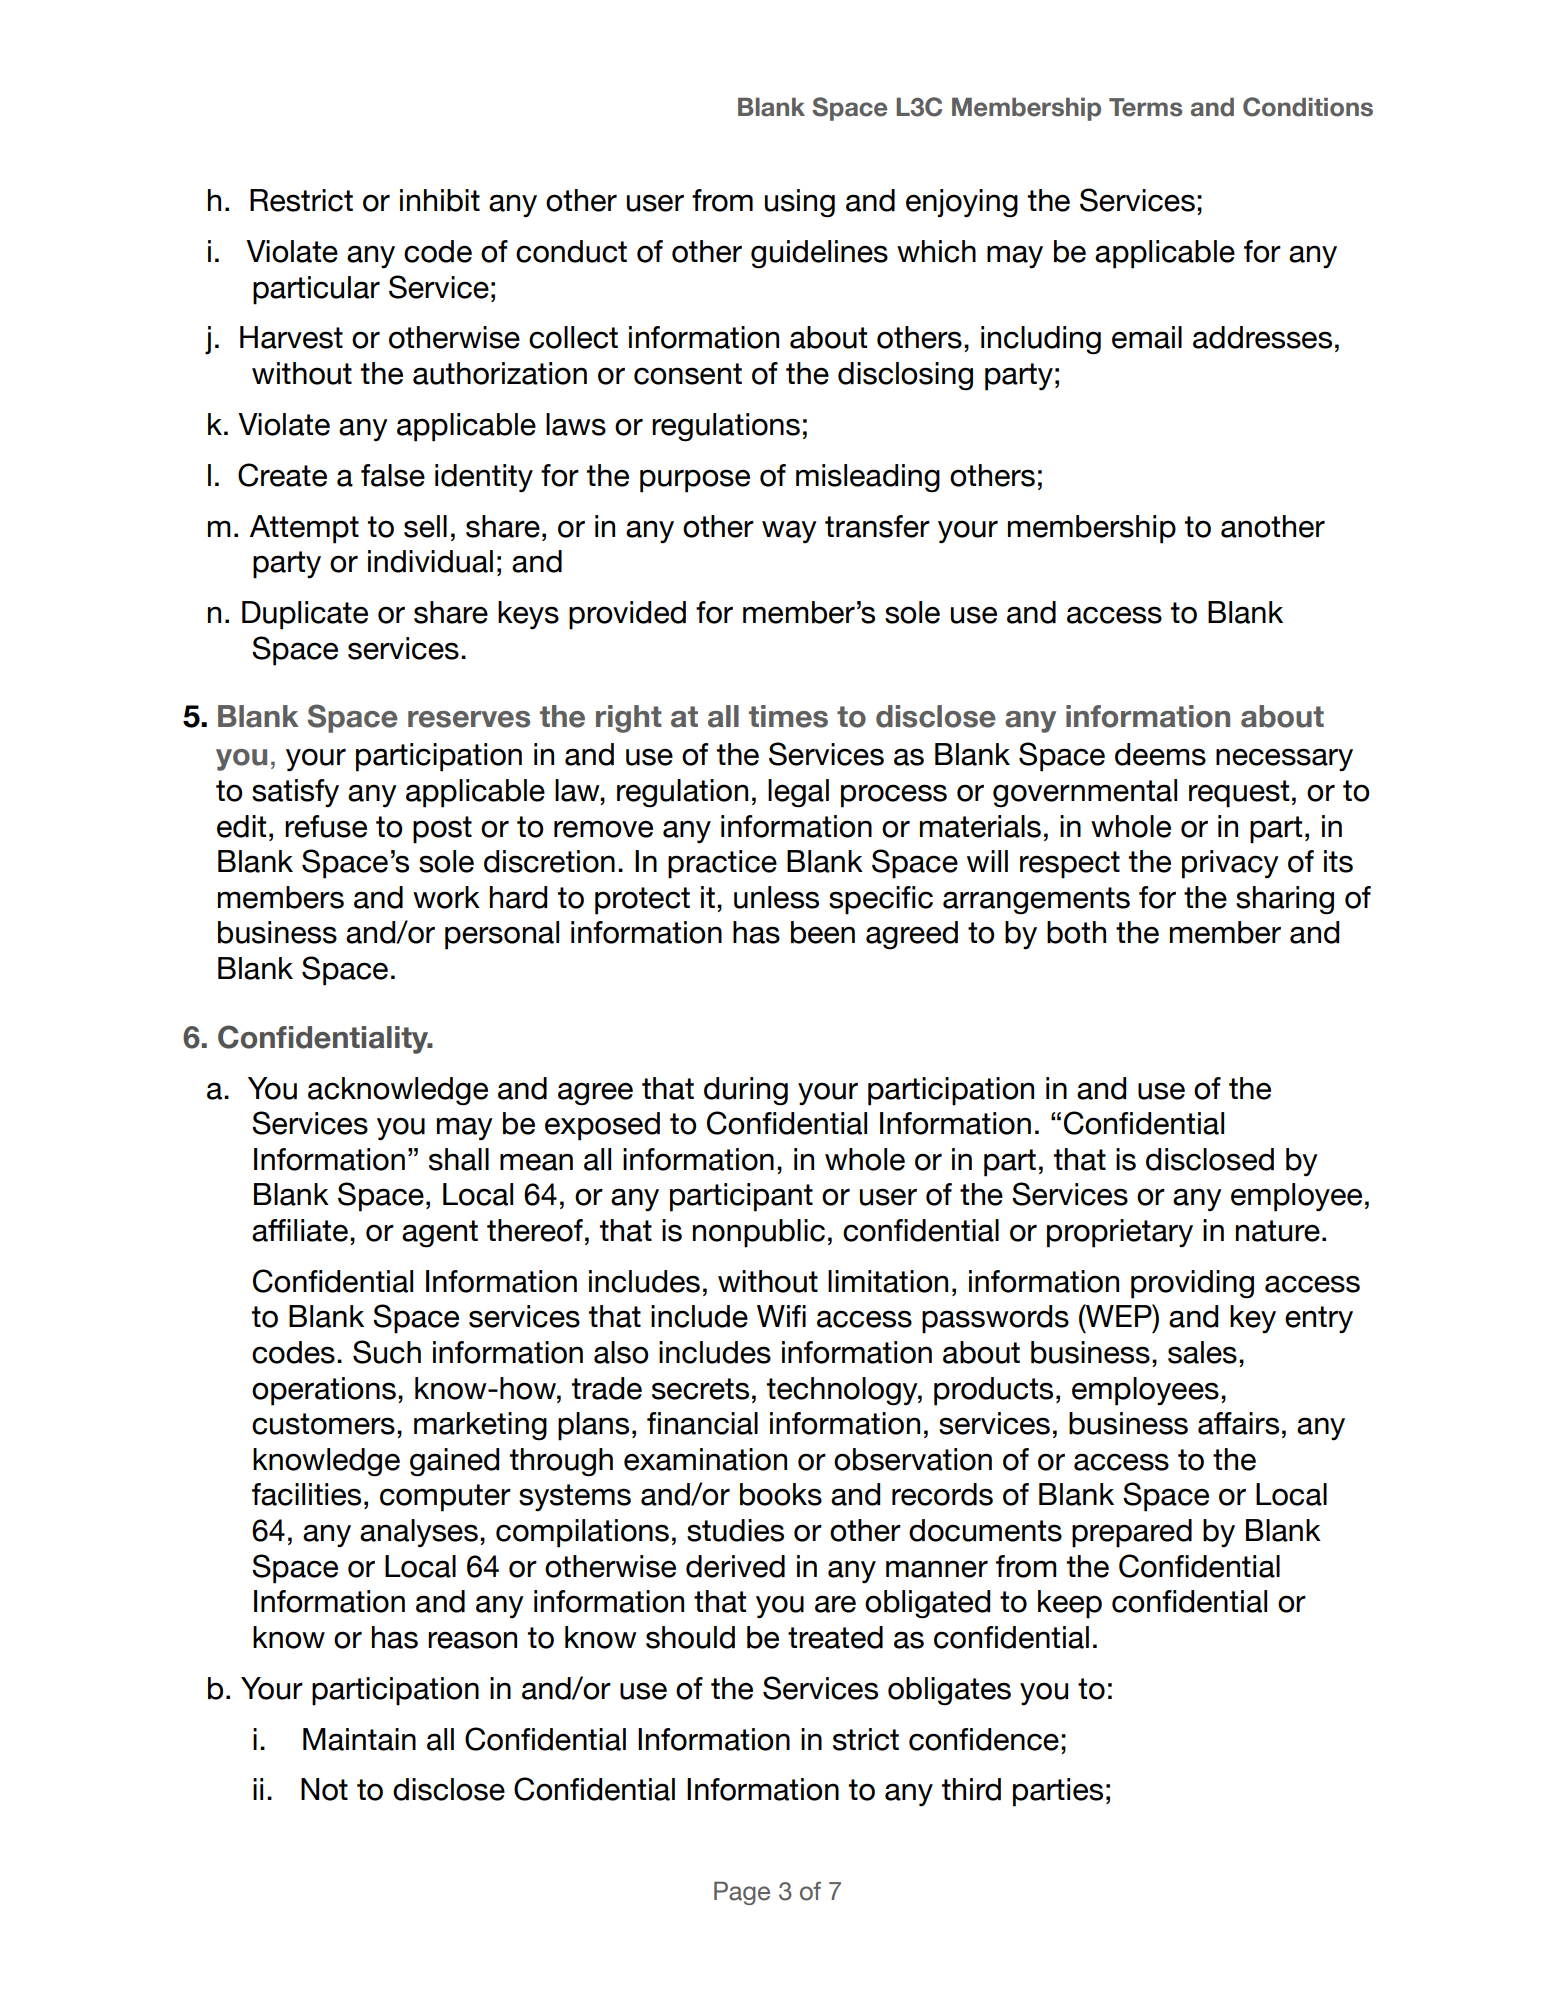  I want to click on way, so click(789, 532).
